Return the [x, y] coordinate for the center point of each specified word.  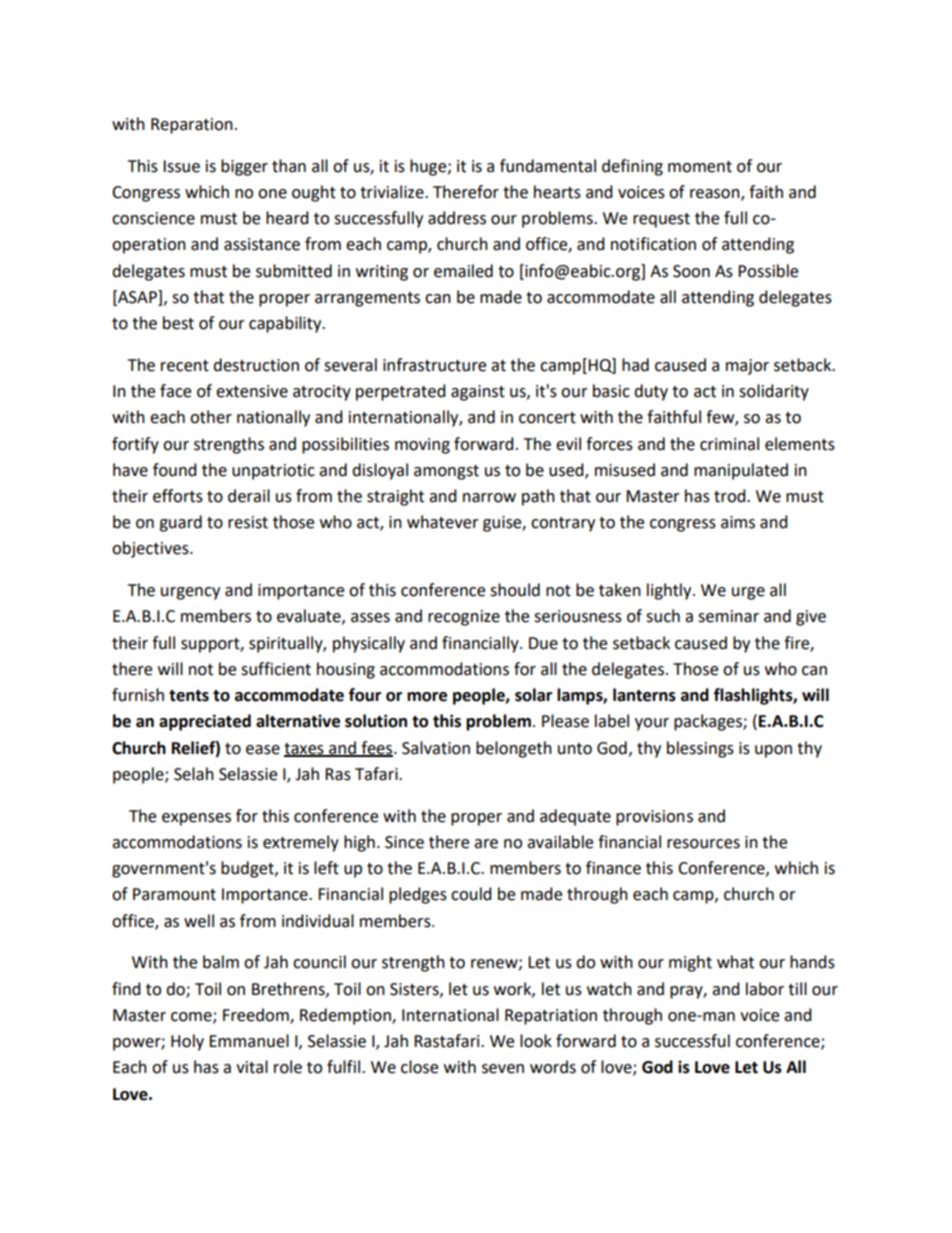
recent [185, 366]
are [486, 844]
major [747, 367]
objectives [151, 549]
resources [703, 844]
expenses [196, 819]
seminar [728, 616]
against [478, 393]
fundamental [548, 166]
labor [765, 989]
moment [700, 167]
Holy [187, 1042]
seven [503, 1069]
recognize [464, 618]
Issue [181, 166]
